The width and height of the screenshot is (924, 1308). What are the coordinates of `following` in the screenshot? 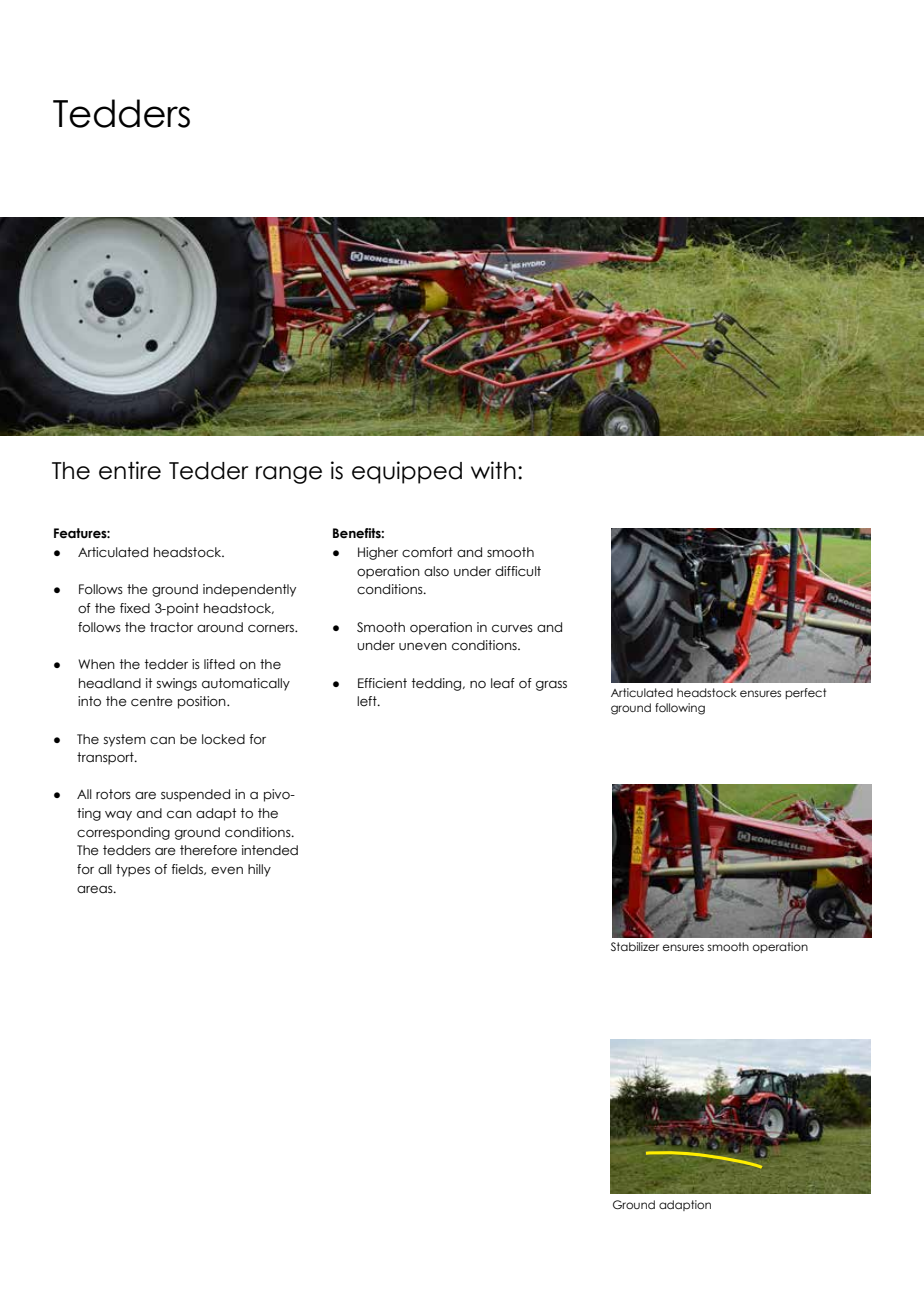 It's located at (680, 709).
